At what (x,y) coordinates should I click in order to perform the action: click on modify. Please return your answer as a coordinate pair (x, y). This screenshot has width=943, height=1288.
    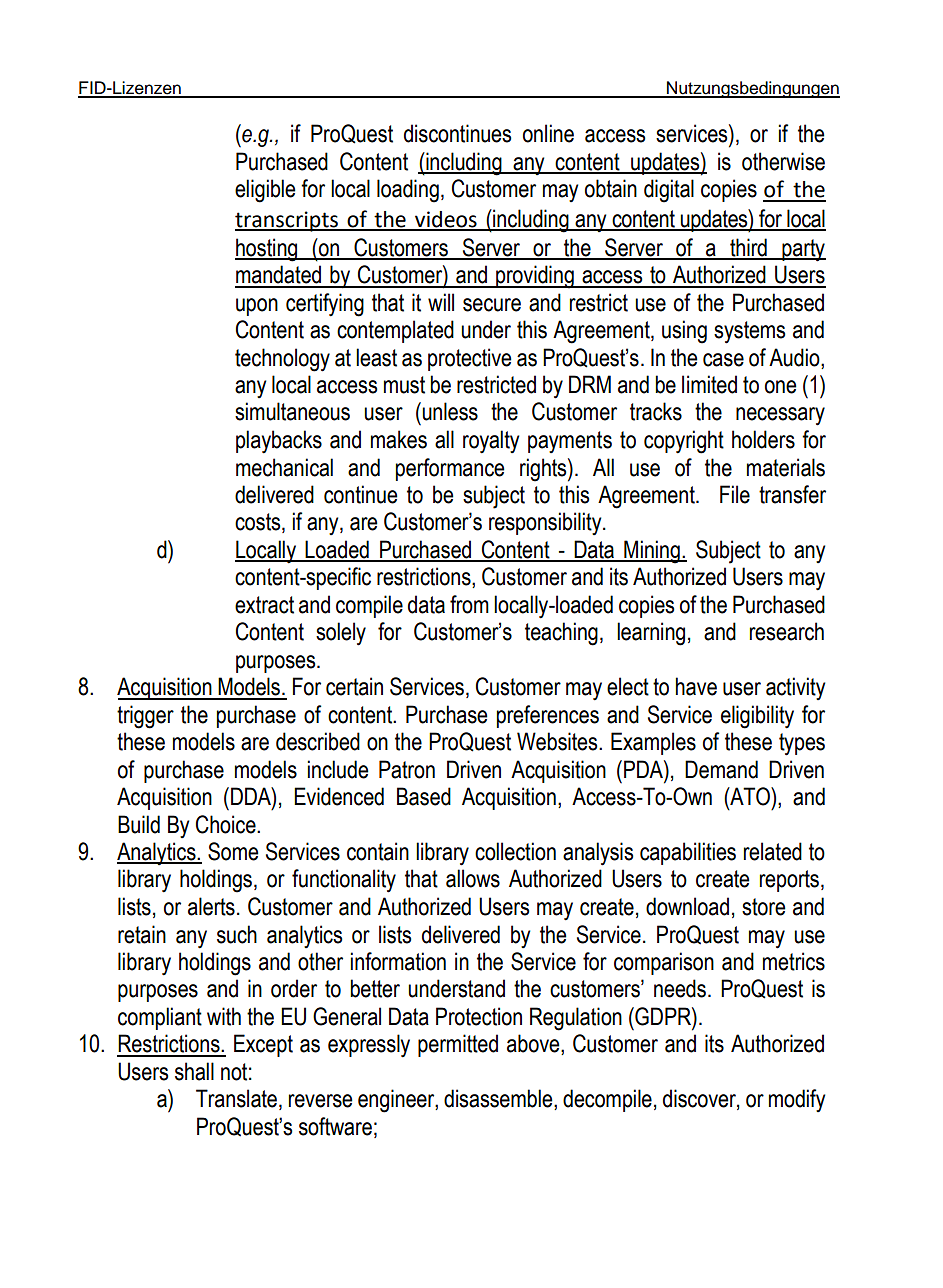
    Looking at the image, I should click on (797, 1100).
